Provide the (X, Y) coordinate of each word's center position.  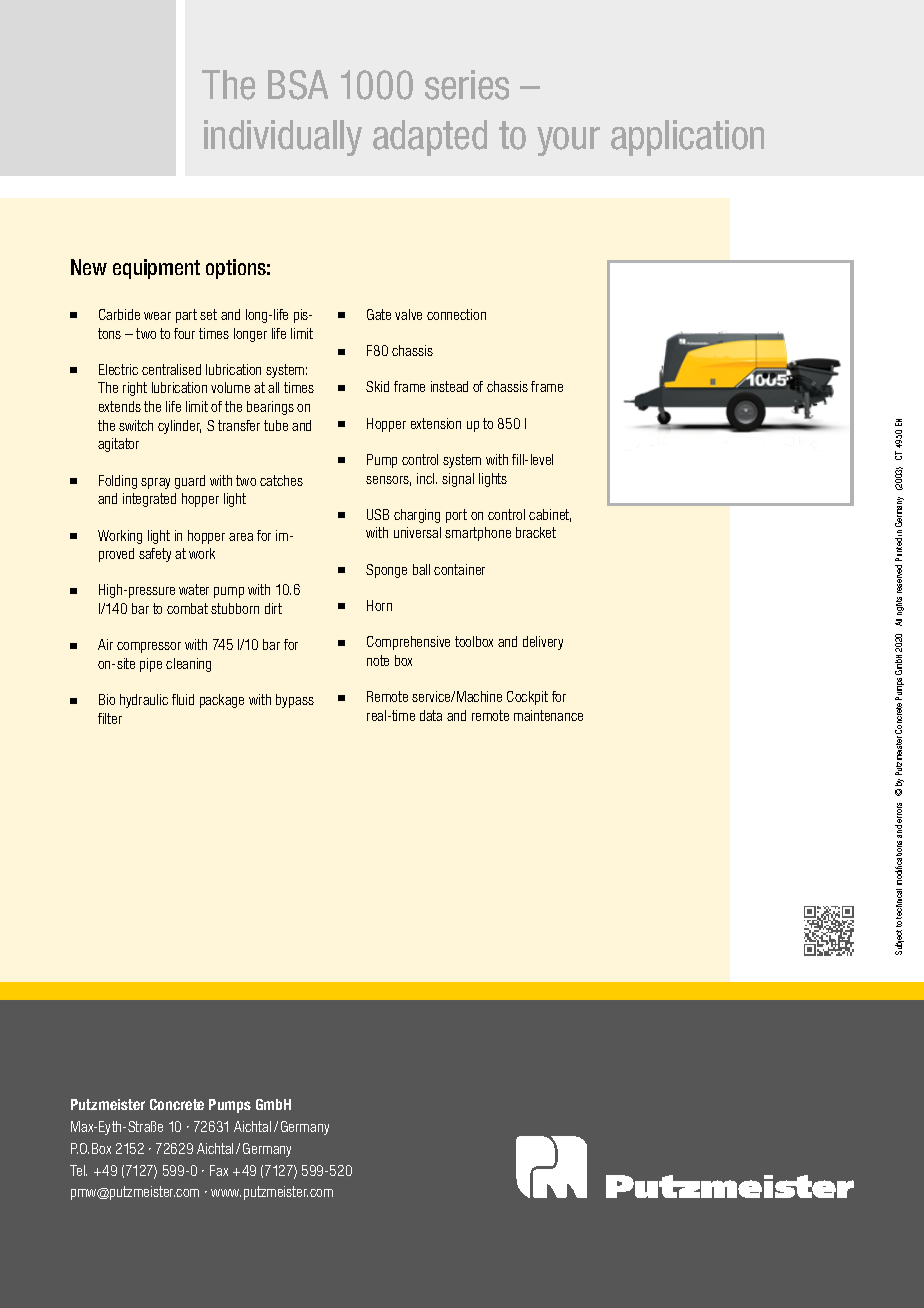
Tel (78, 1170)
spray (155, 483)
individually (283, 138)
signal (458, 480)
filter (110, 718)
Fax (219, 1170)
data (431, 715)
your (568, 141)
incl (427, 478)
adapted (430, 138)
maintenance (548, 715)
